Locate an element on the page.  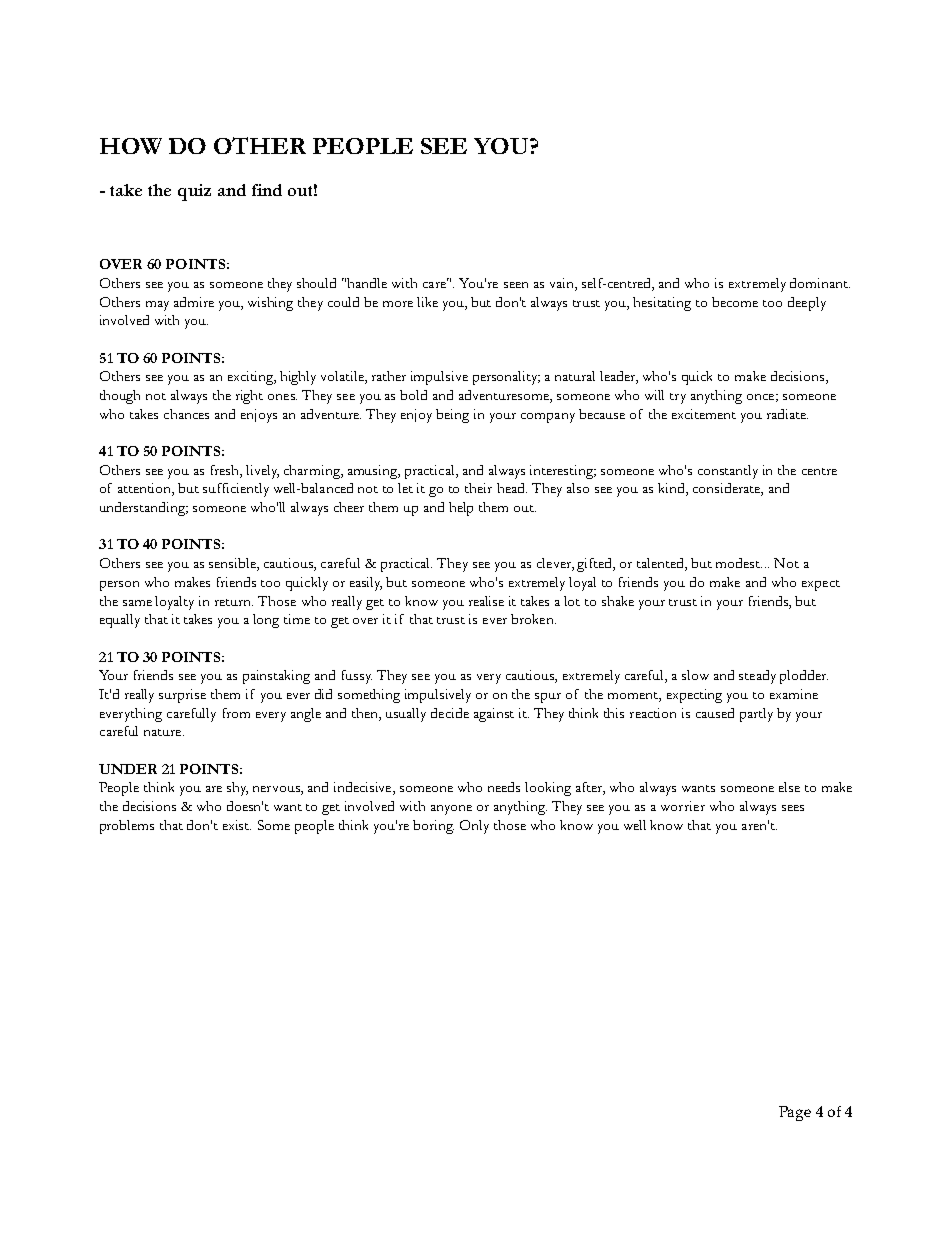
decide is located at coordinates (450, 713).
